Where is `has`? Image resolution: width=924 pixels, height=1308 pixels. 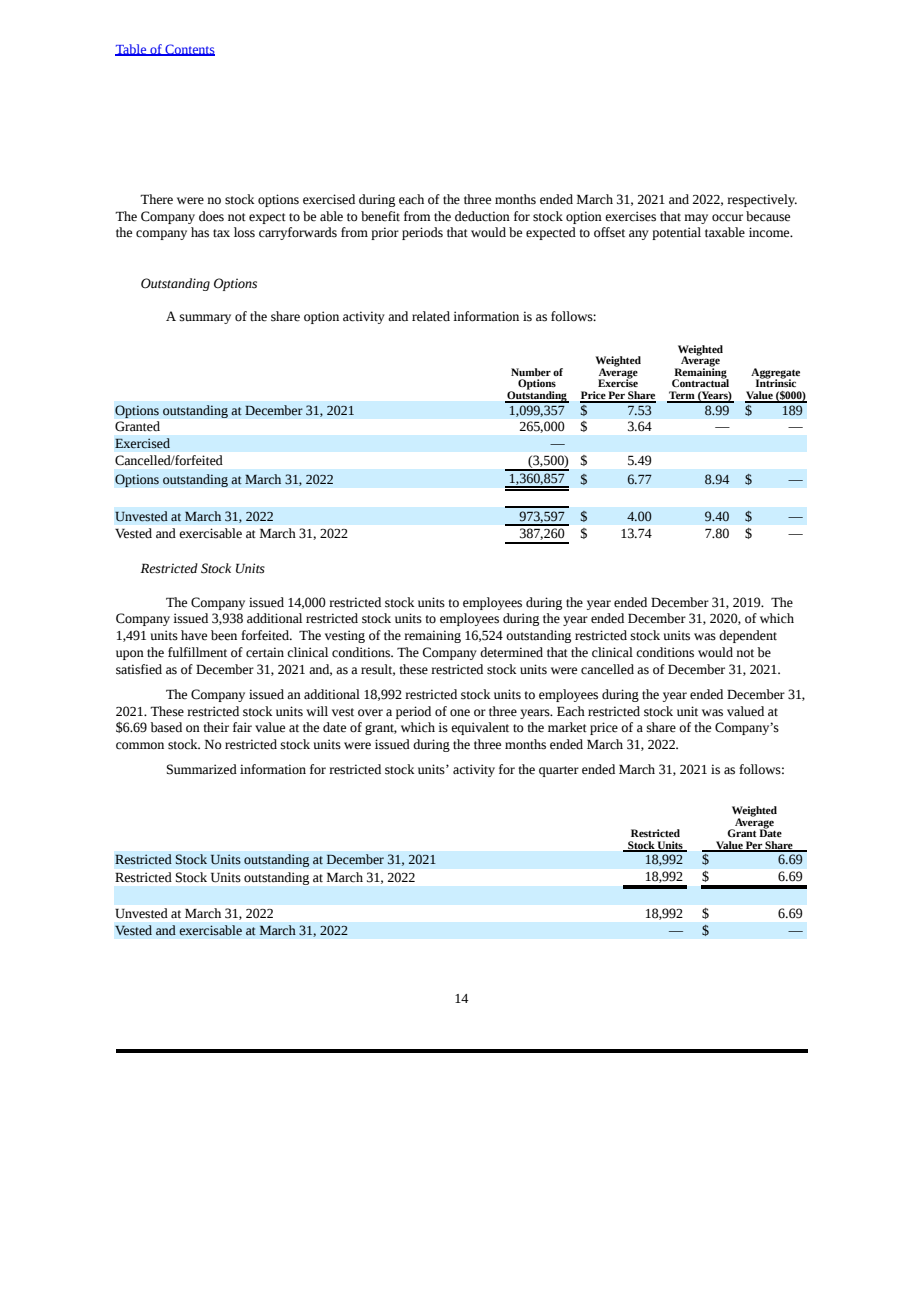 has is located at coordinates (200, 232).
